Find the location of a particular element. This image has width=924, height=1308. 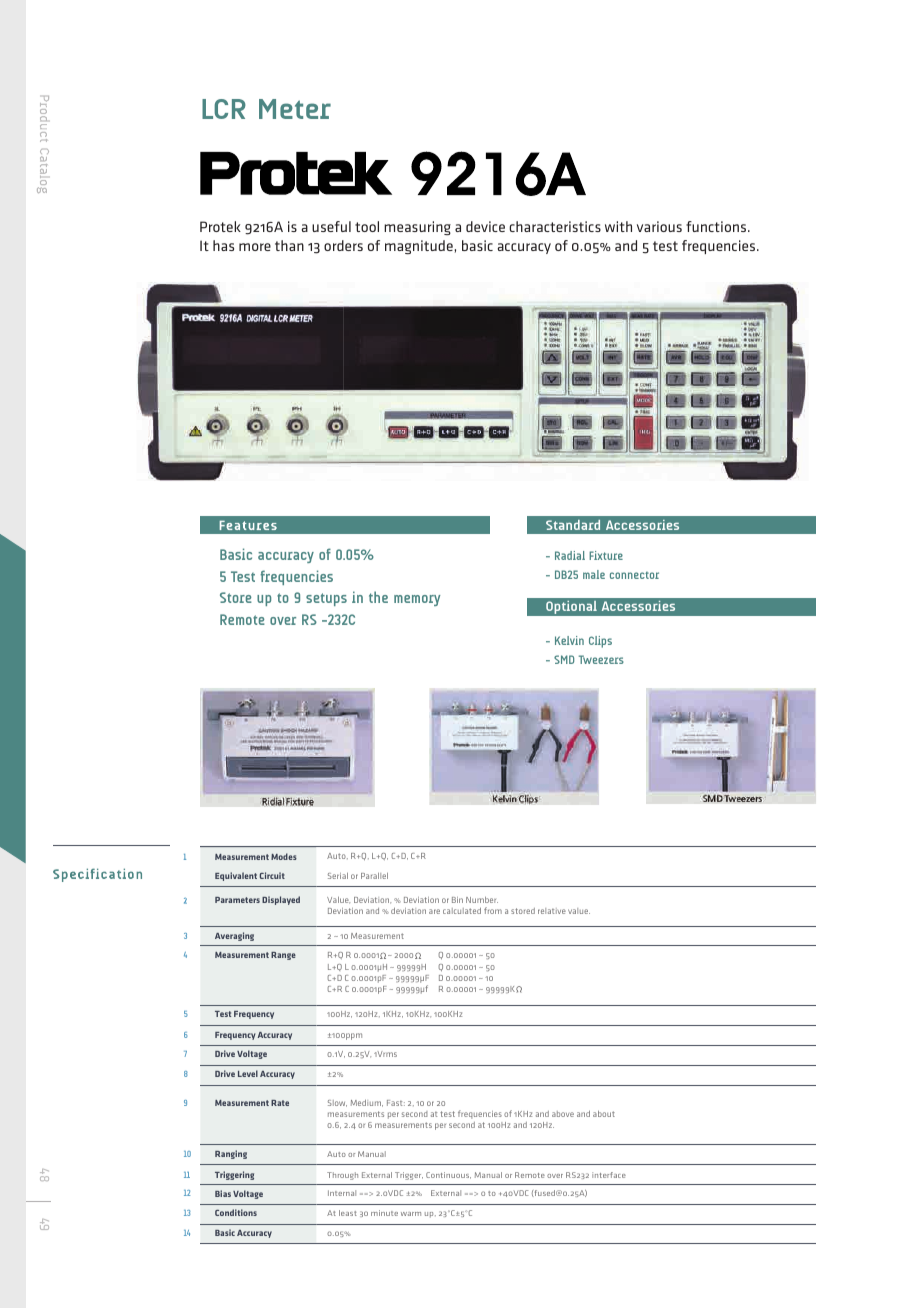

memory is located at coordinates (417, 600).
